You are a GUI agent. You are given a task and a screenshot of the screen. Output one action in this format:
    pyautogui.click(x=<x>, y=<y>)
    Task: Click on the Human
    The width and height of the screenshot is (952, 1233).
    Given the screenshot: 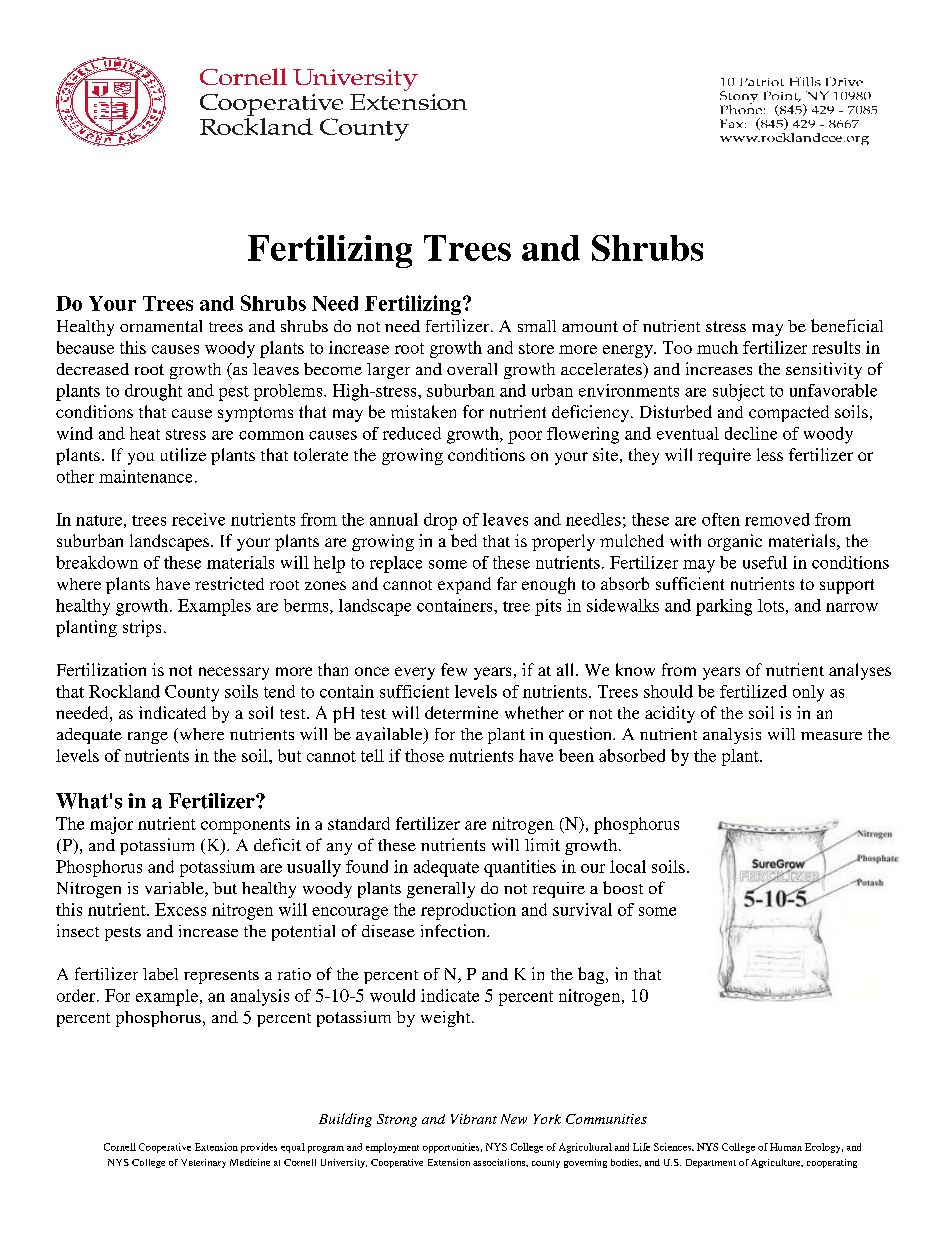 What is the action you would take?
    pyautogui.click(x=786, y=1147)
